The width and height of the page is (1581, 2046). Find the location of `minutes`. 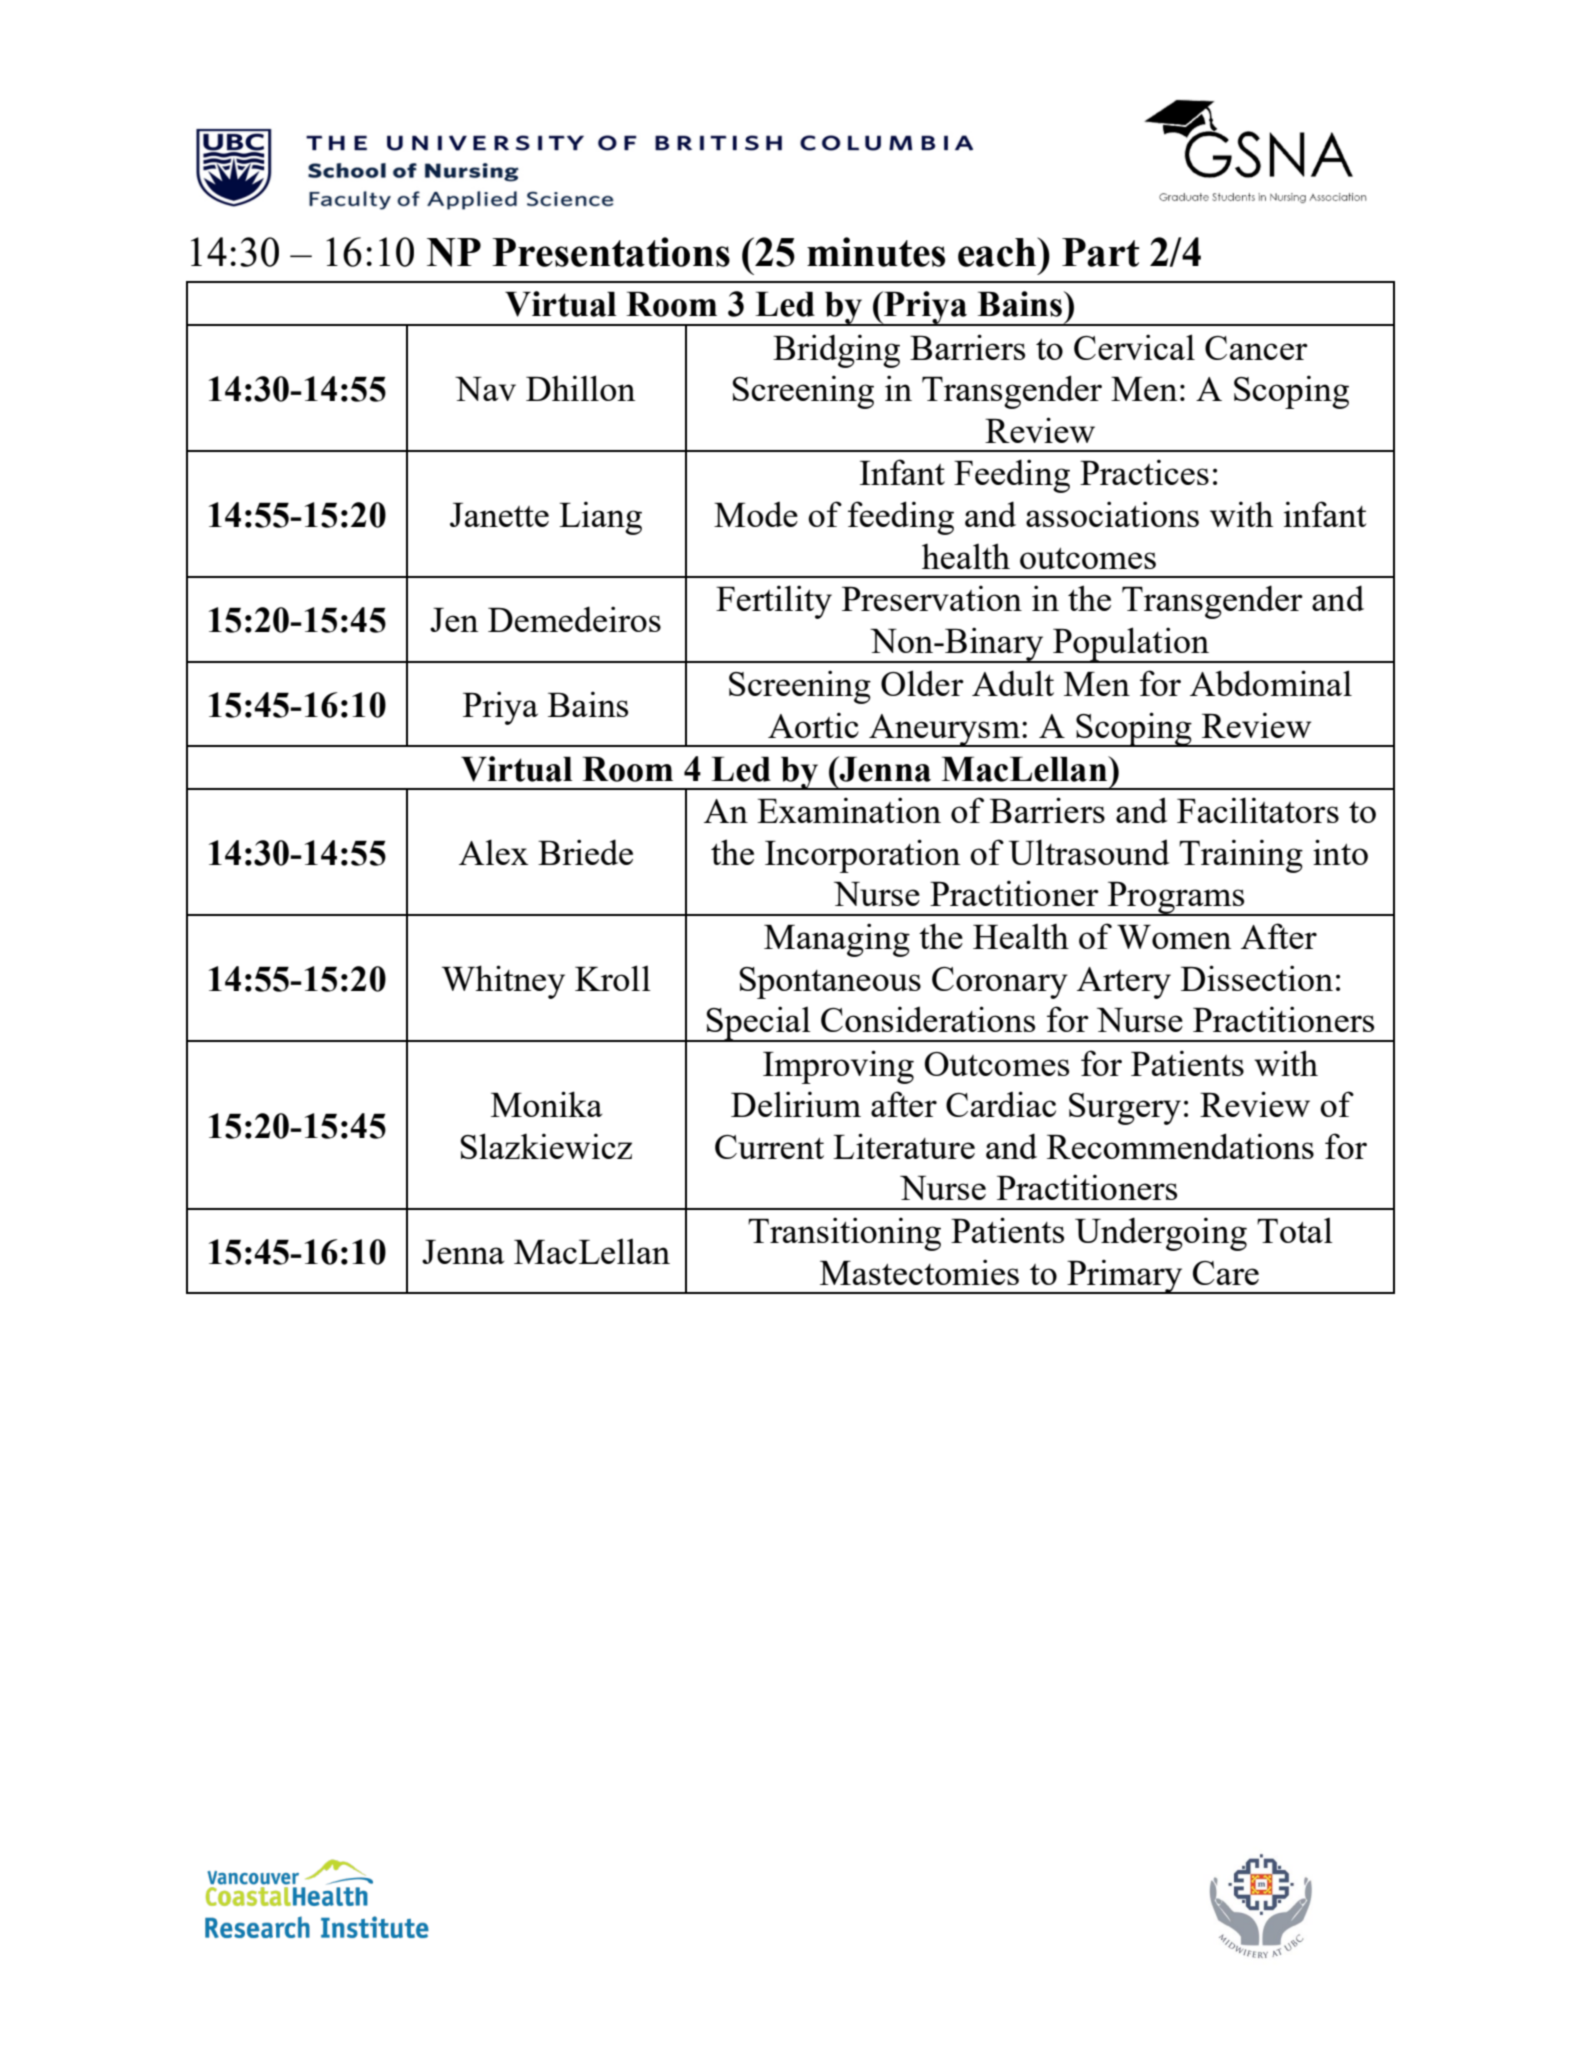

minutes is located at coordinates (876, 252).
